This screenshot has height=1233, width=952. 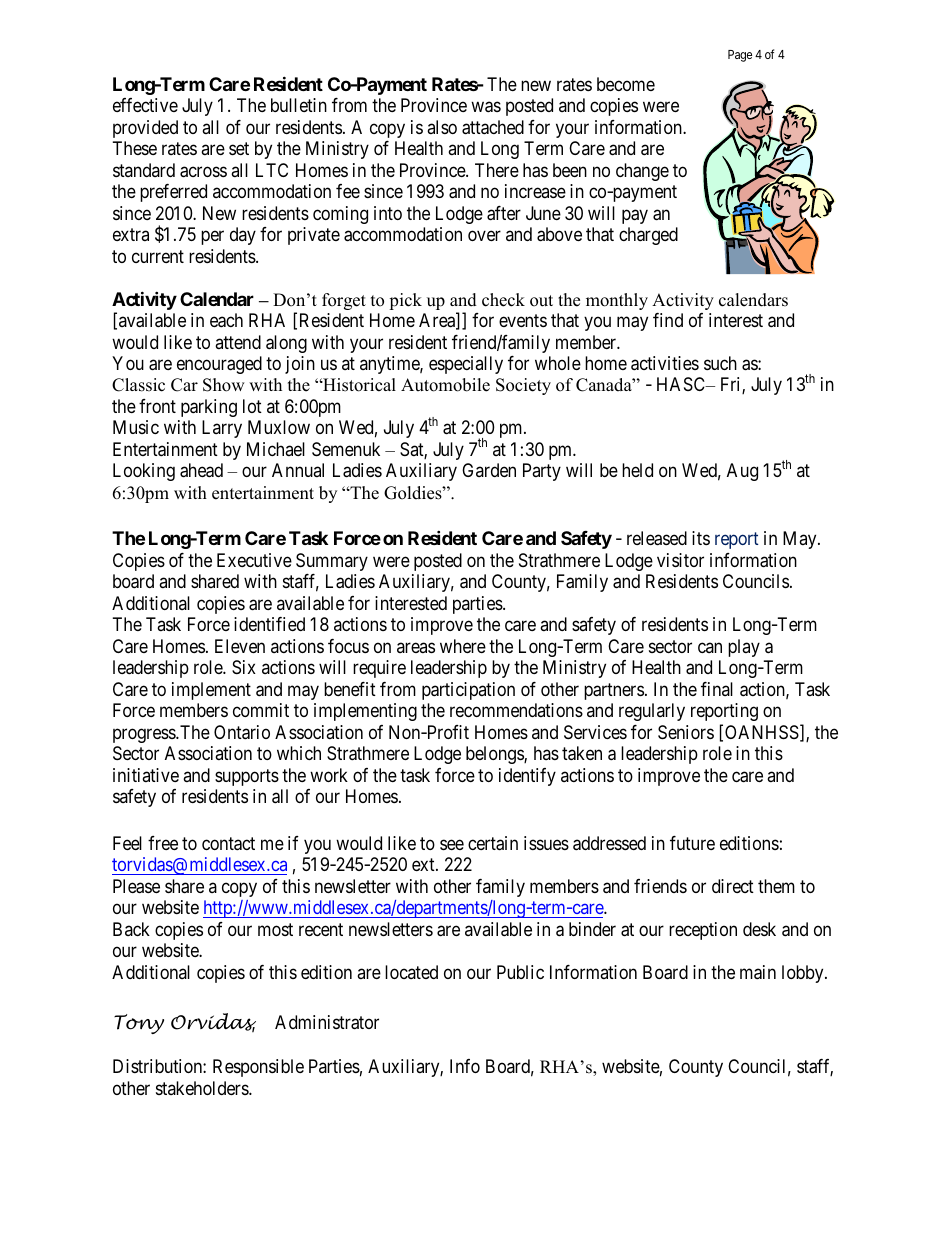 I want to click on located, so click(x=411, y=972).
